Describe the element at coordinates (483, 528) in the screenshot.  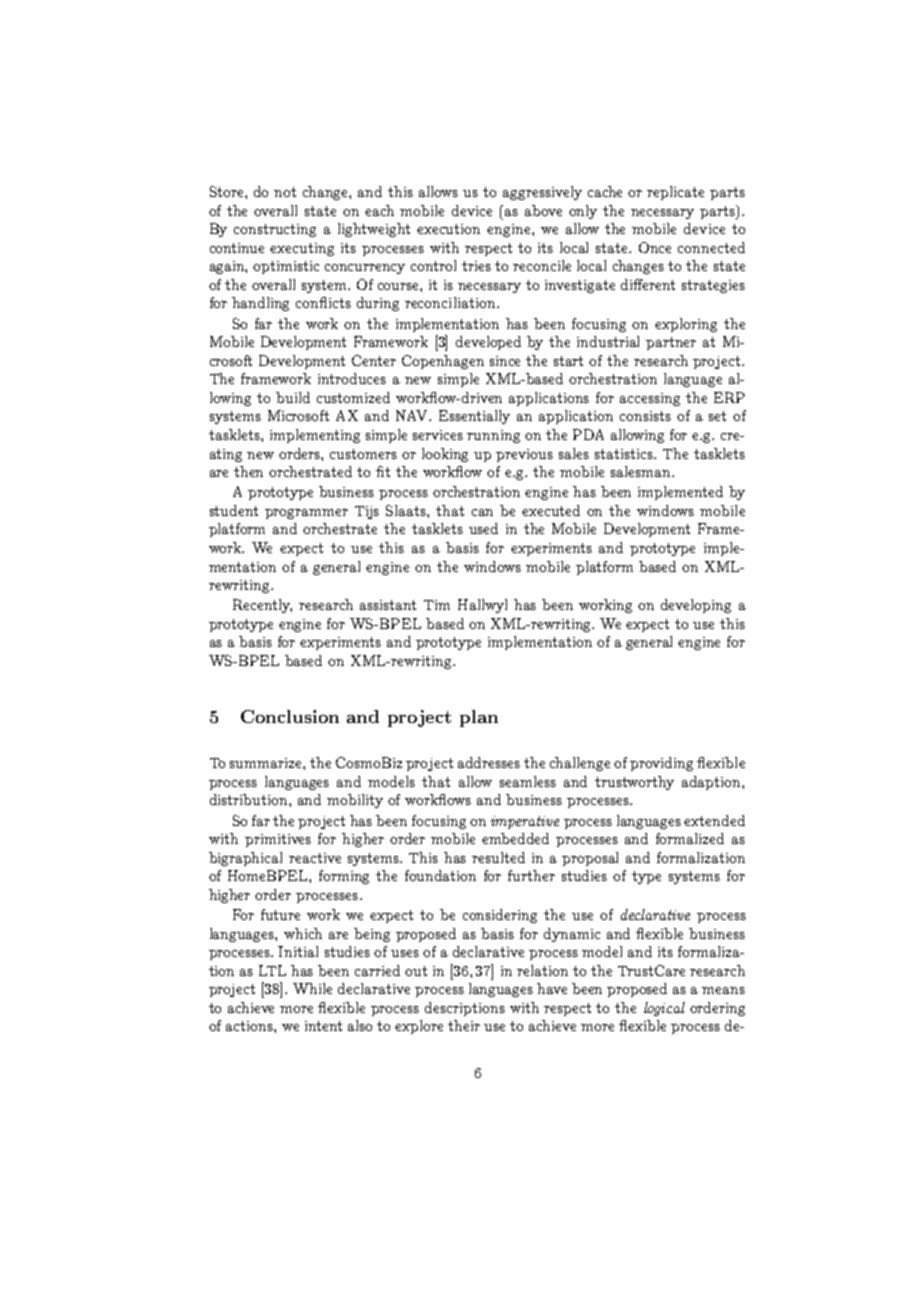
I see `used` at that location.
